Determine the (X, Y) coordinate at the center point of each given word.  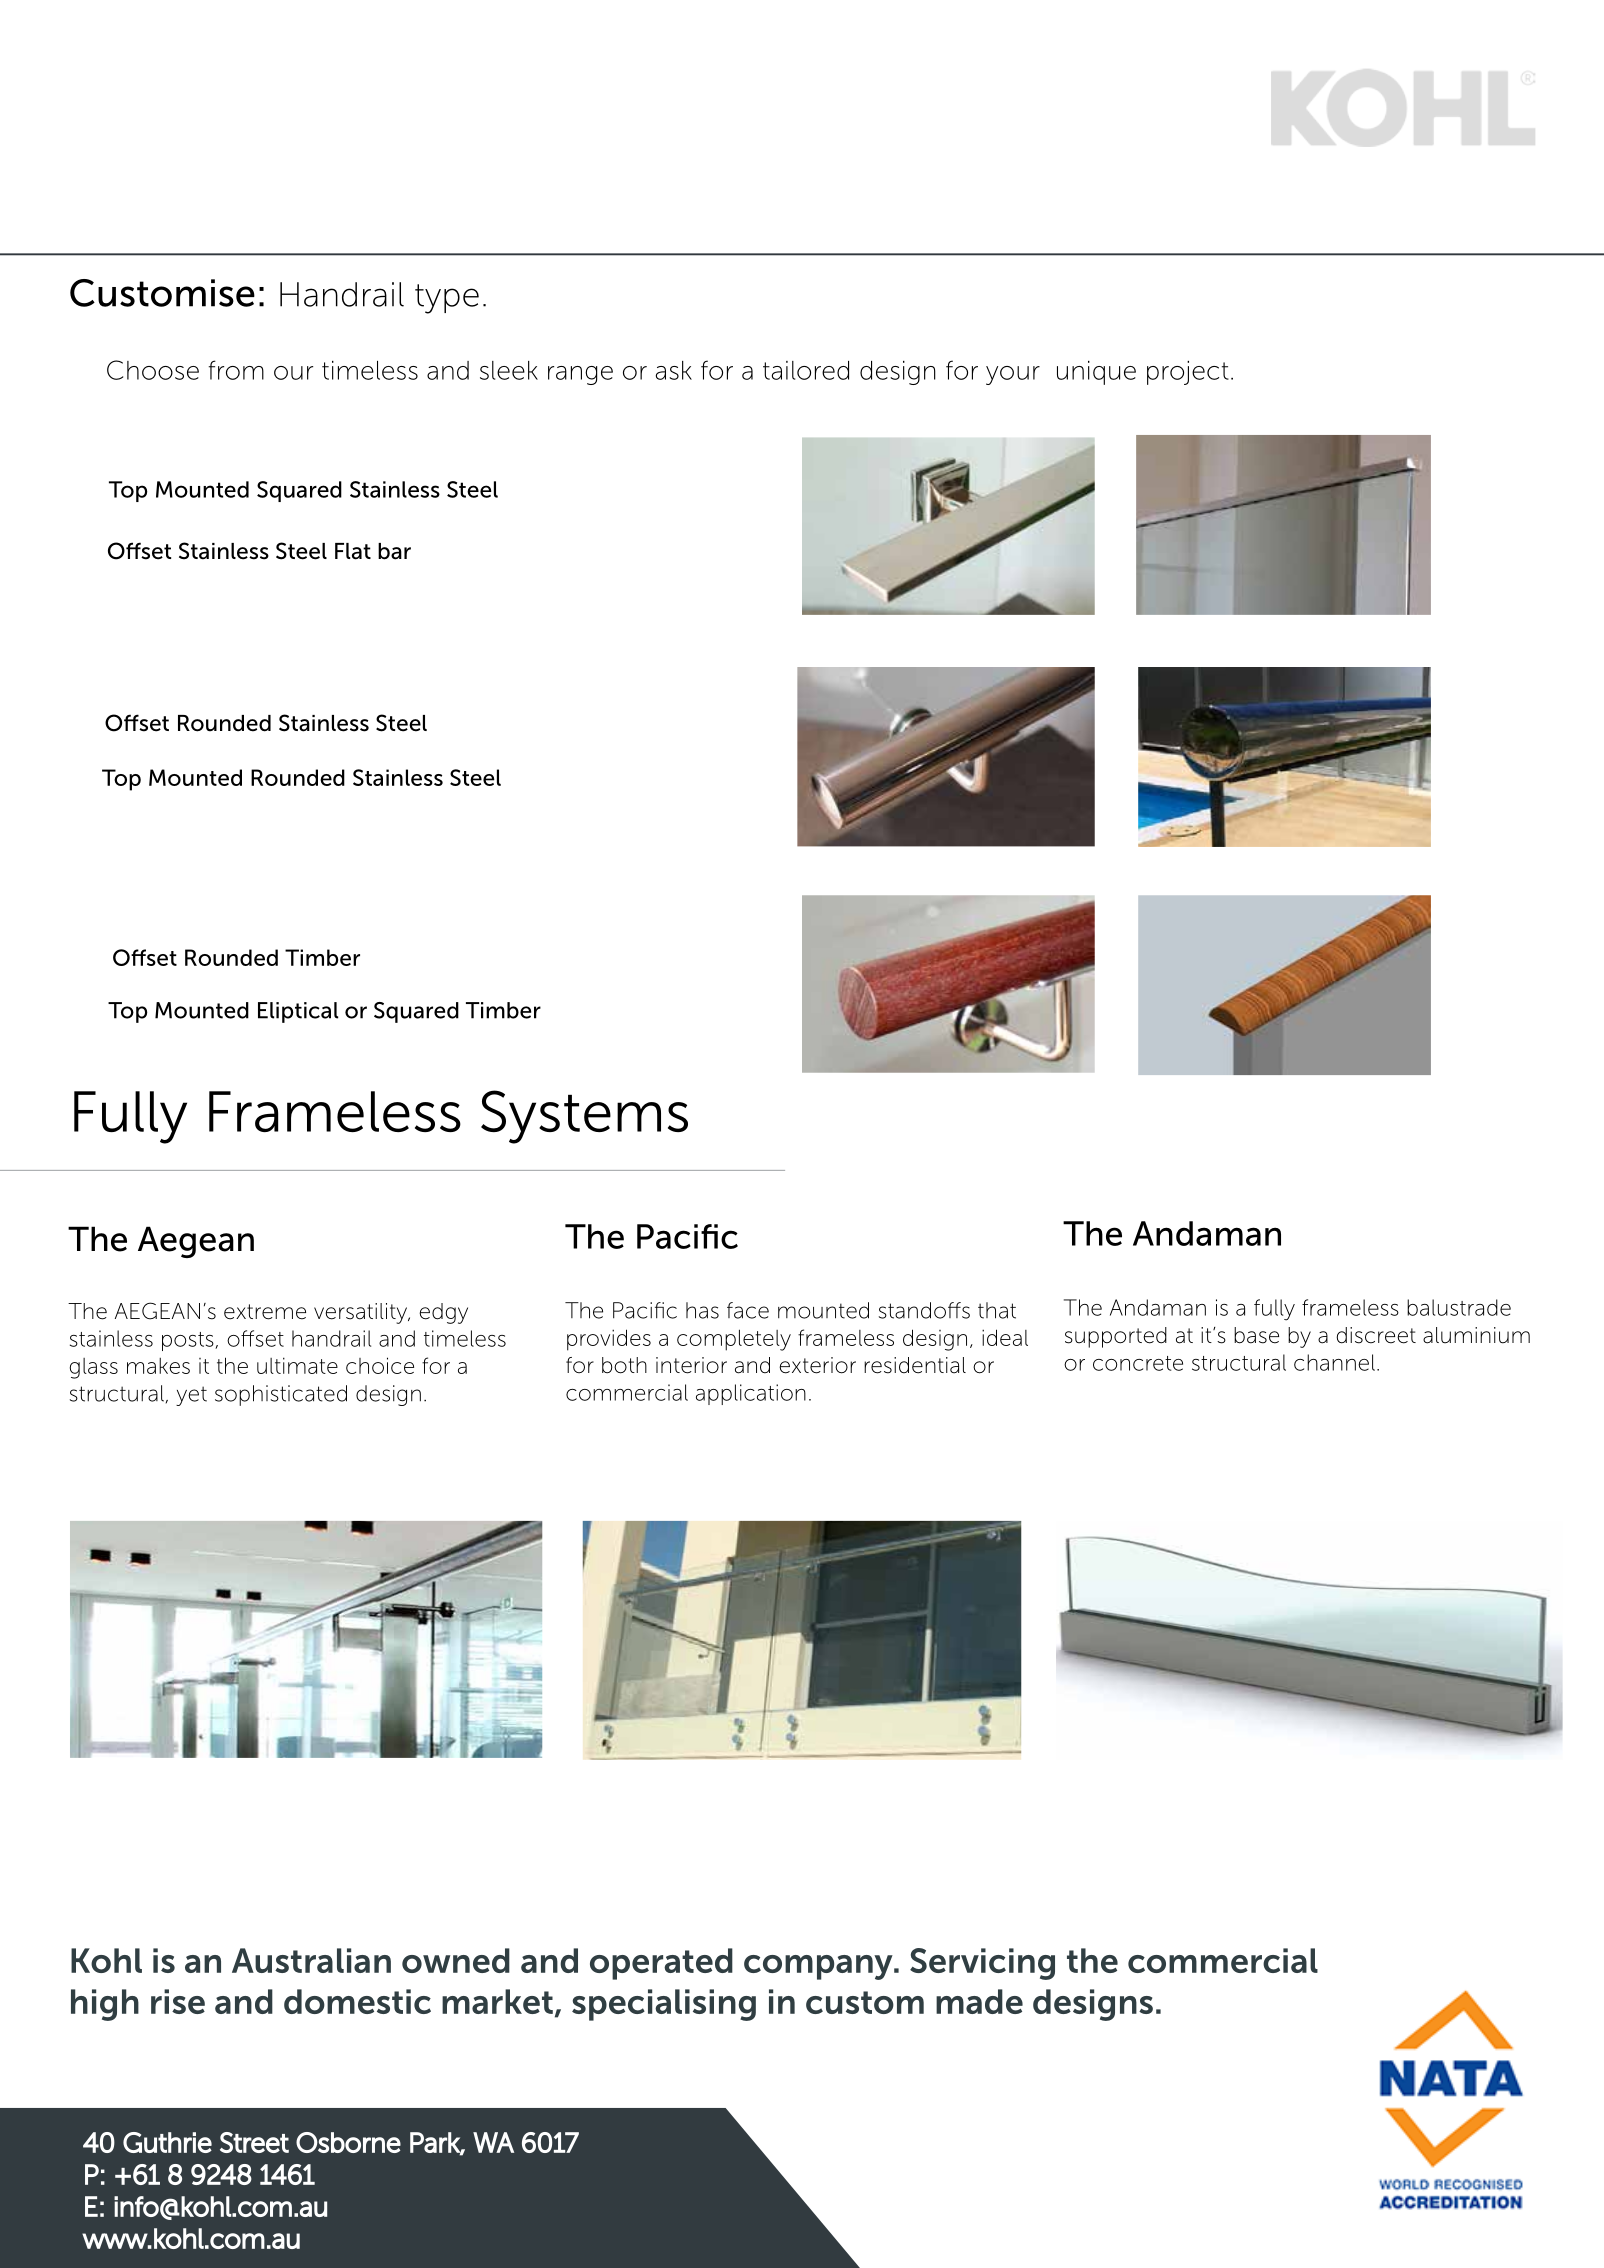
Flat (353, 551)
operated (661, 1964)
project (1188, 373)
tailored (806, 370)
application (751, 1394)
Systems (584, 1117)
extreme (265, 1312)
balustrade (1459, 1307)
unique (1096, 373)
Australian (311, 1960)
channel (1334, 1362)
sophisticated (281, 1395)
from (236, 370)
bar (394, 551)
